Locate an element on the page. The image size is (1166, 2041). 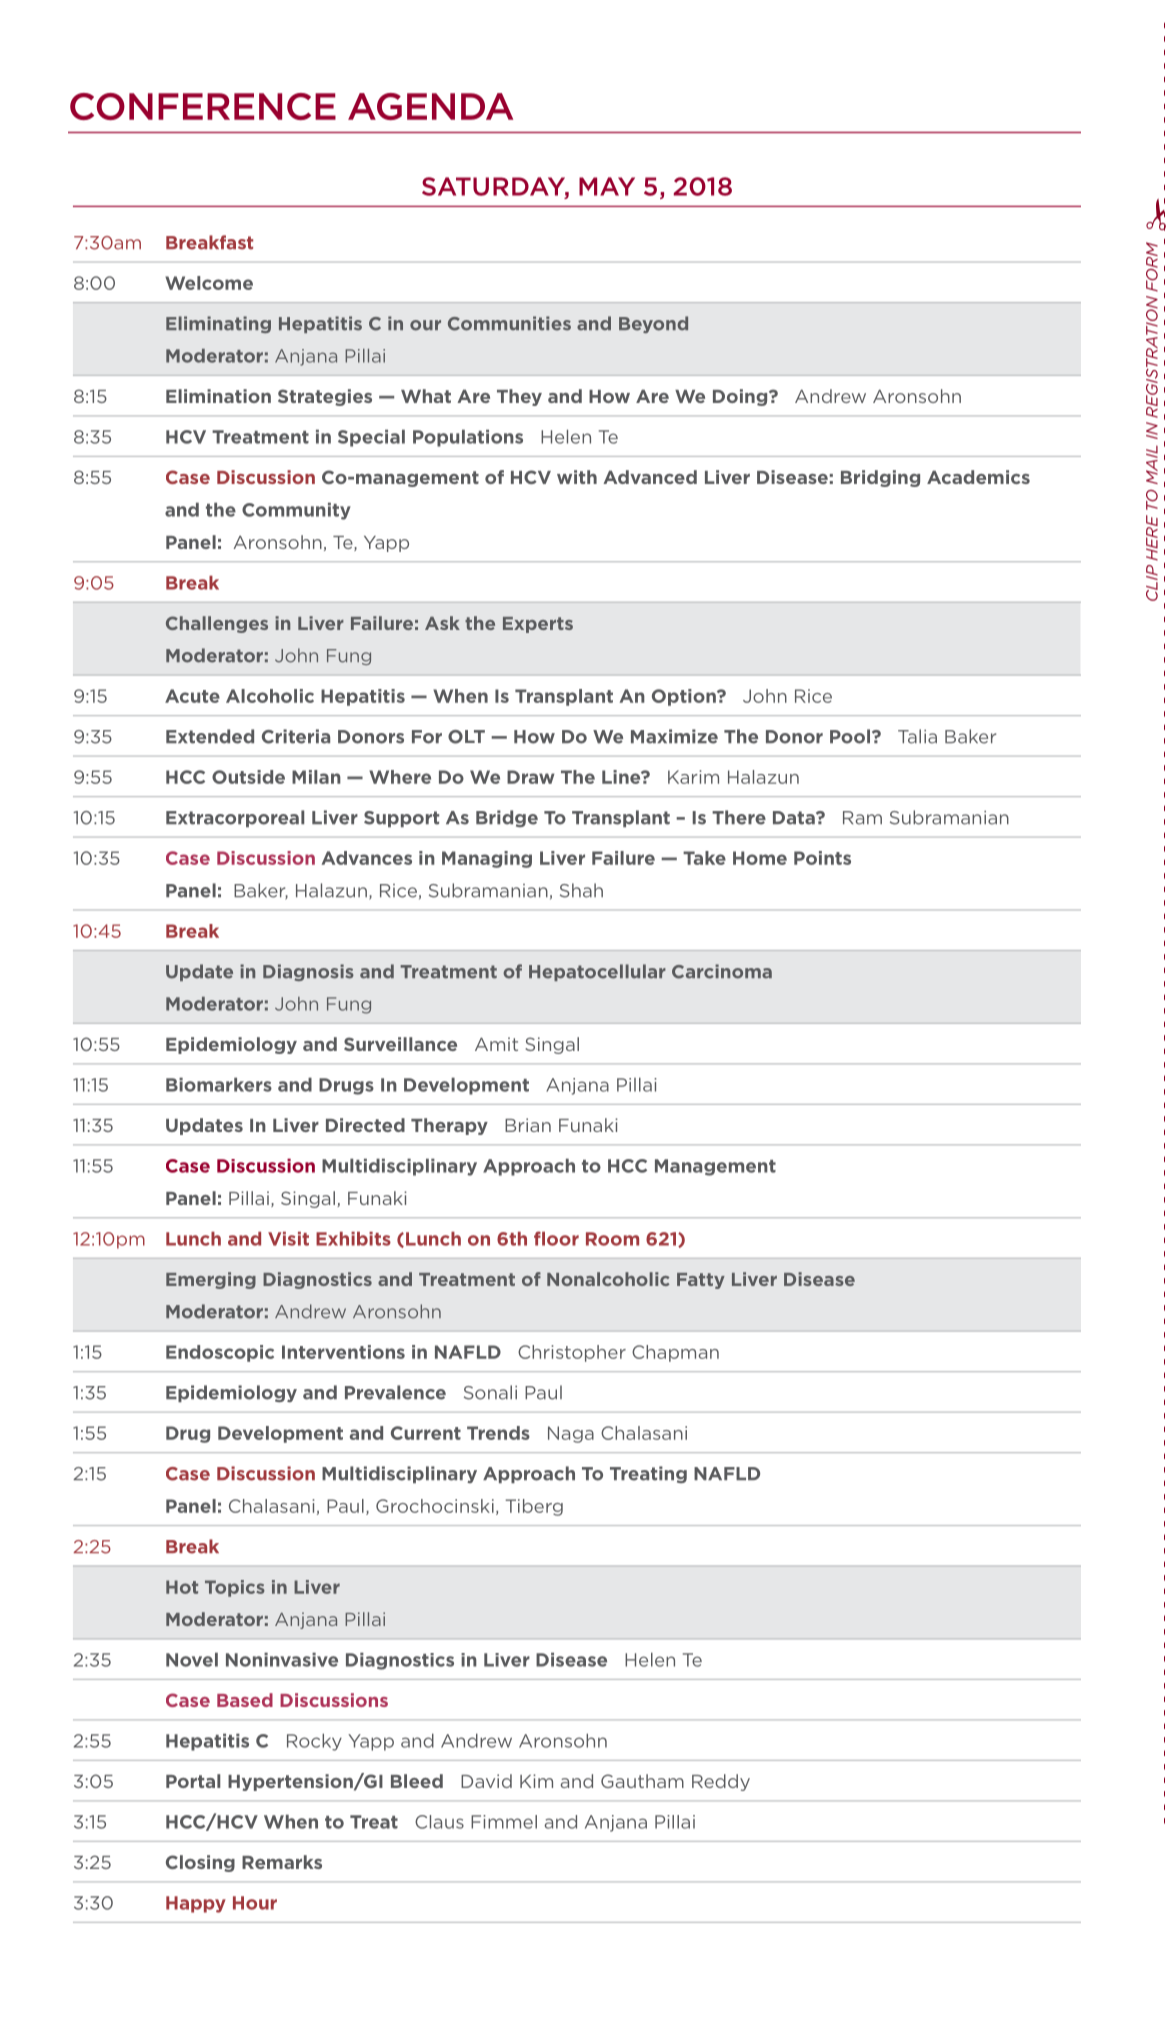
Remarks is located at coordinates (282, 1862).
